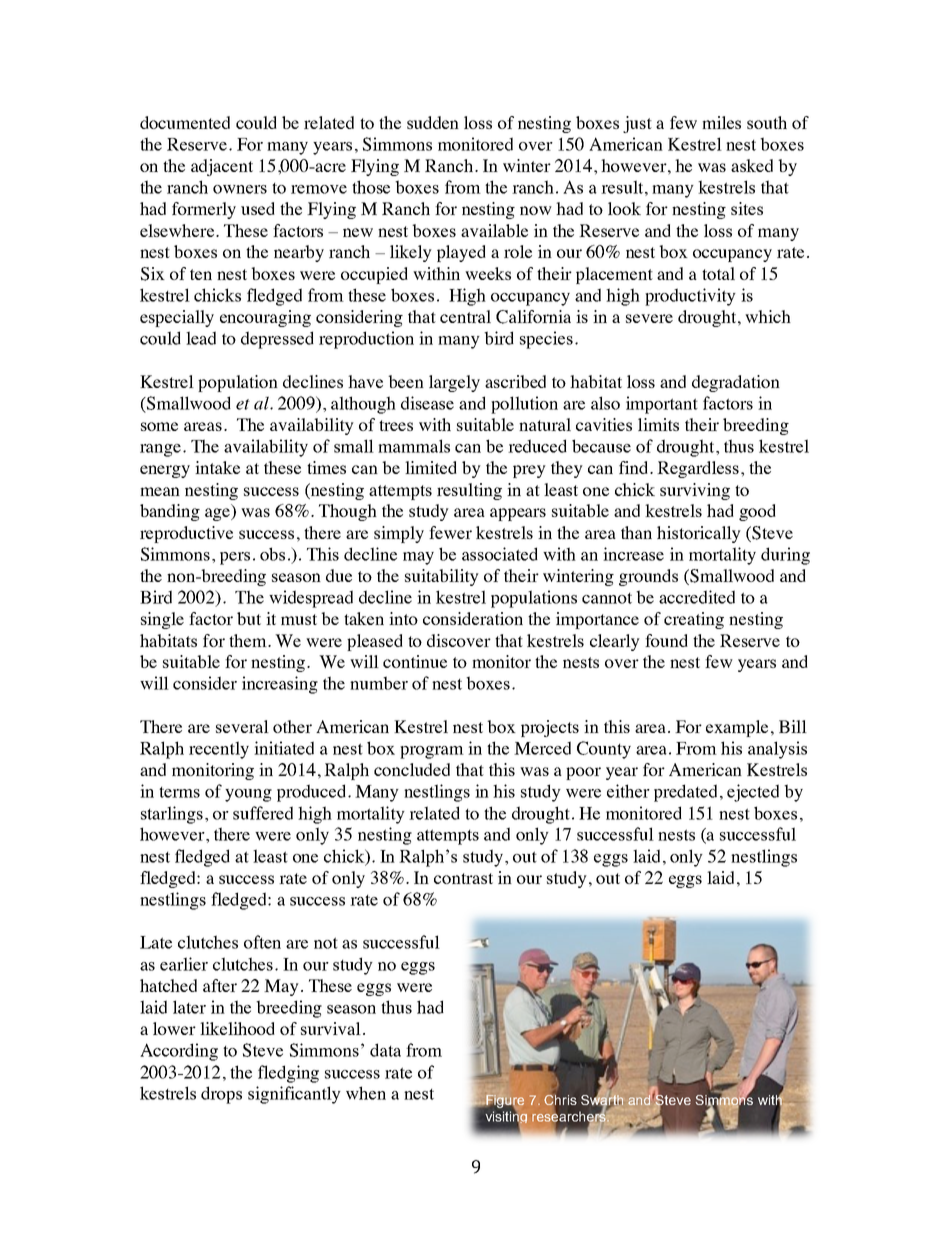 The width and height of the page is (952, 1233). Describe the element at coordinates (442, 577) in the page. I see `suitability` at that location.
